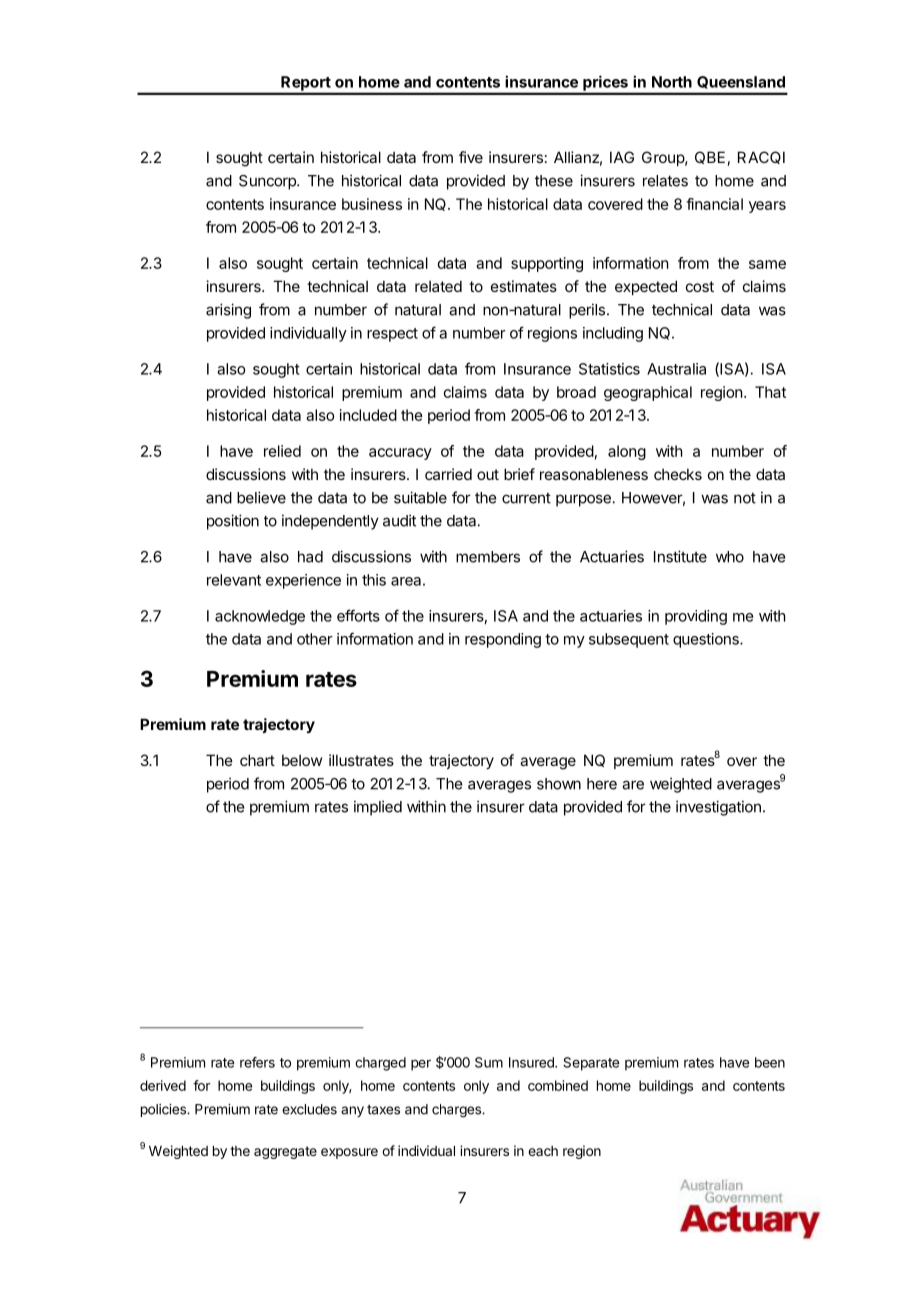 The width and height of the screenshot is (924, 1308). What do you see at coordinates (672, 82) in the screenshot?
I see `North` at bounding box center [672, 82].
